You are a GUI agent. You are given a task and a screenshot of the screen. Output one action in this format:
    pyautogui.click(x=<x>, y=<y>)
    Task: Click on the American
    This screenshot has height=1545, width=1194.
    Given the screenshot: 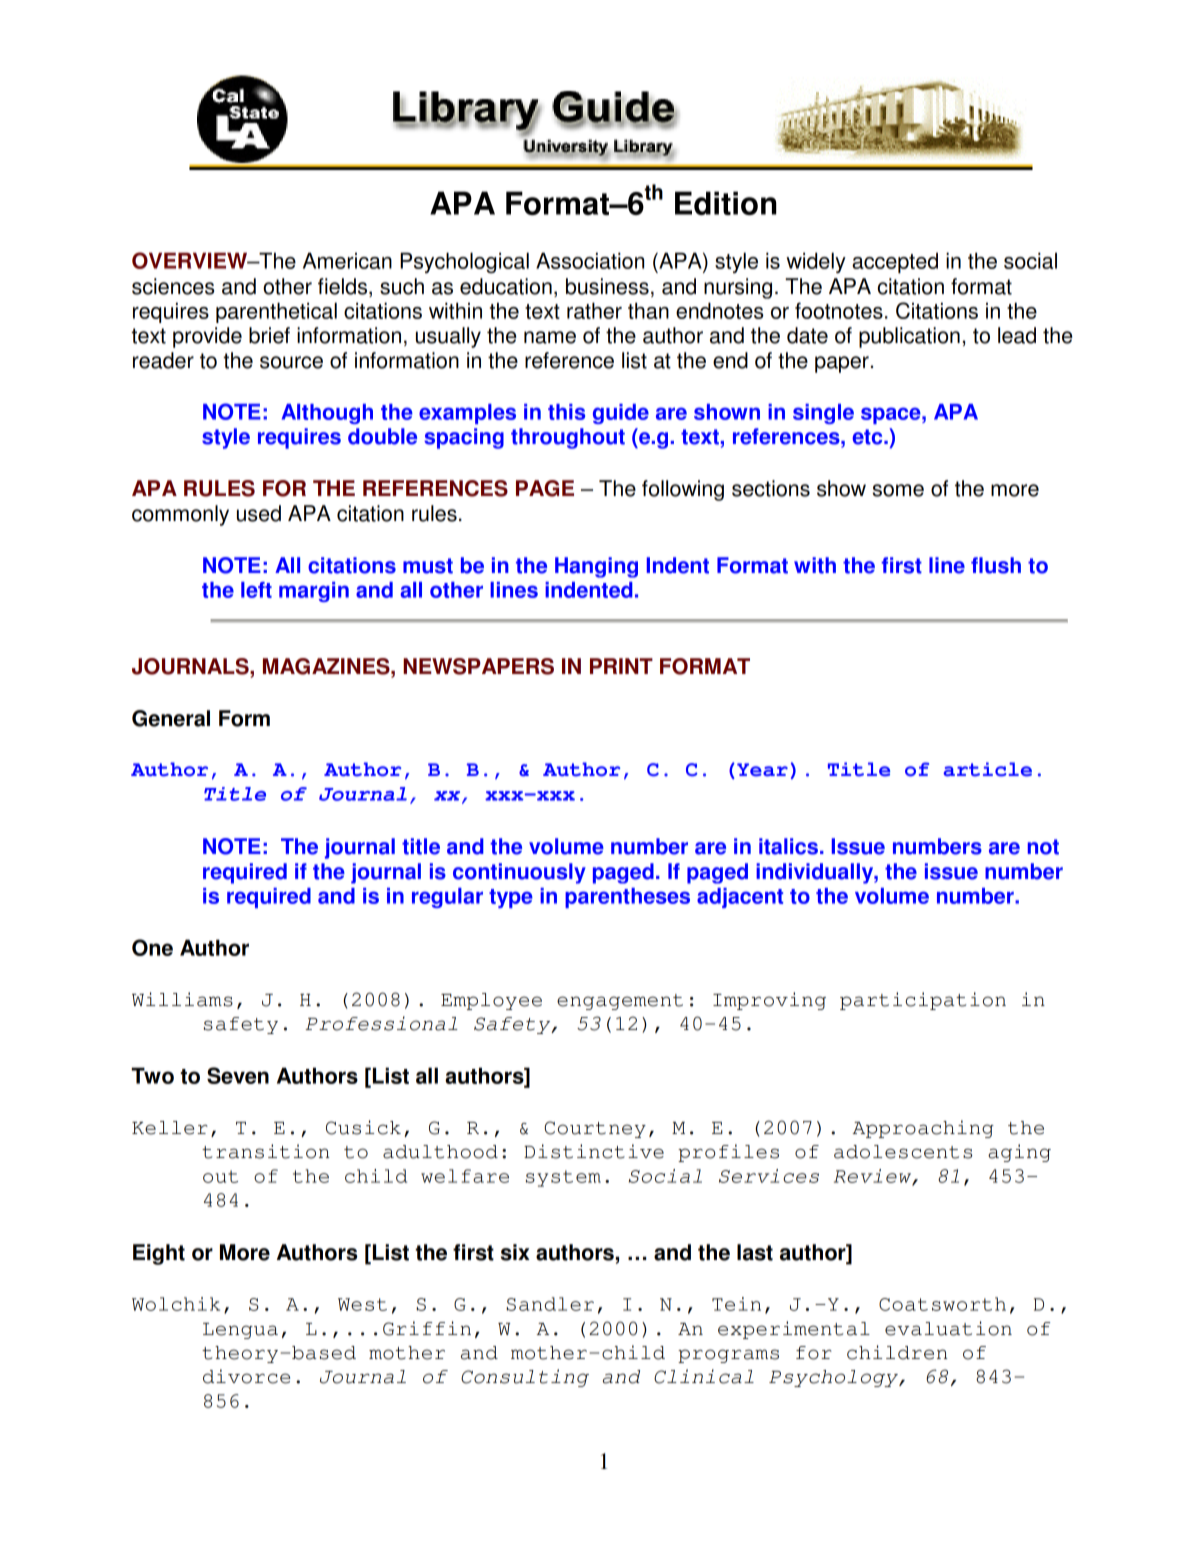 What is the action you would take?
    pyautogui.click(x=347, y=260)
